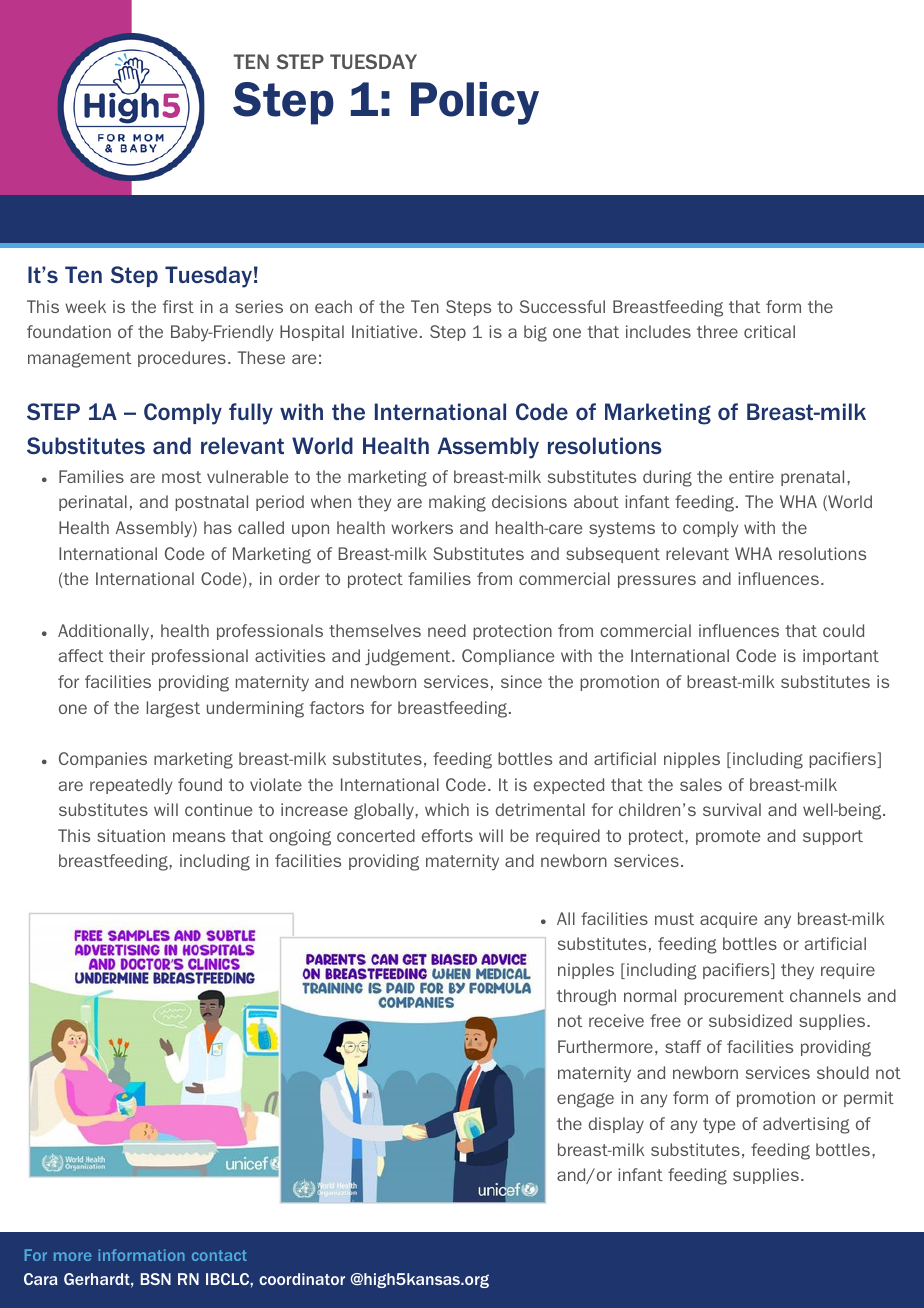 The width and height of the screenshot is (924, 1308). I want to click on situation, so click(131, 835).
